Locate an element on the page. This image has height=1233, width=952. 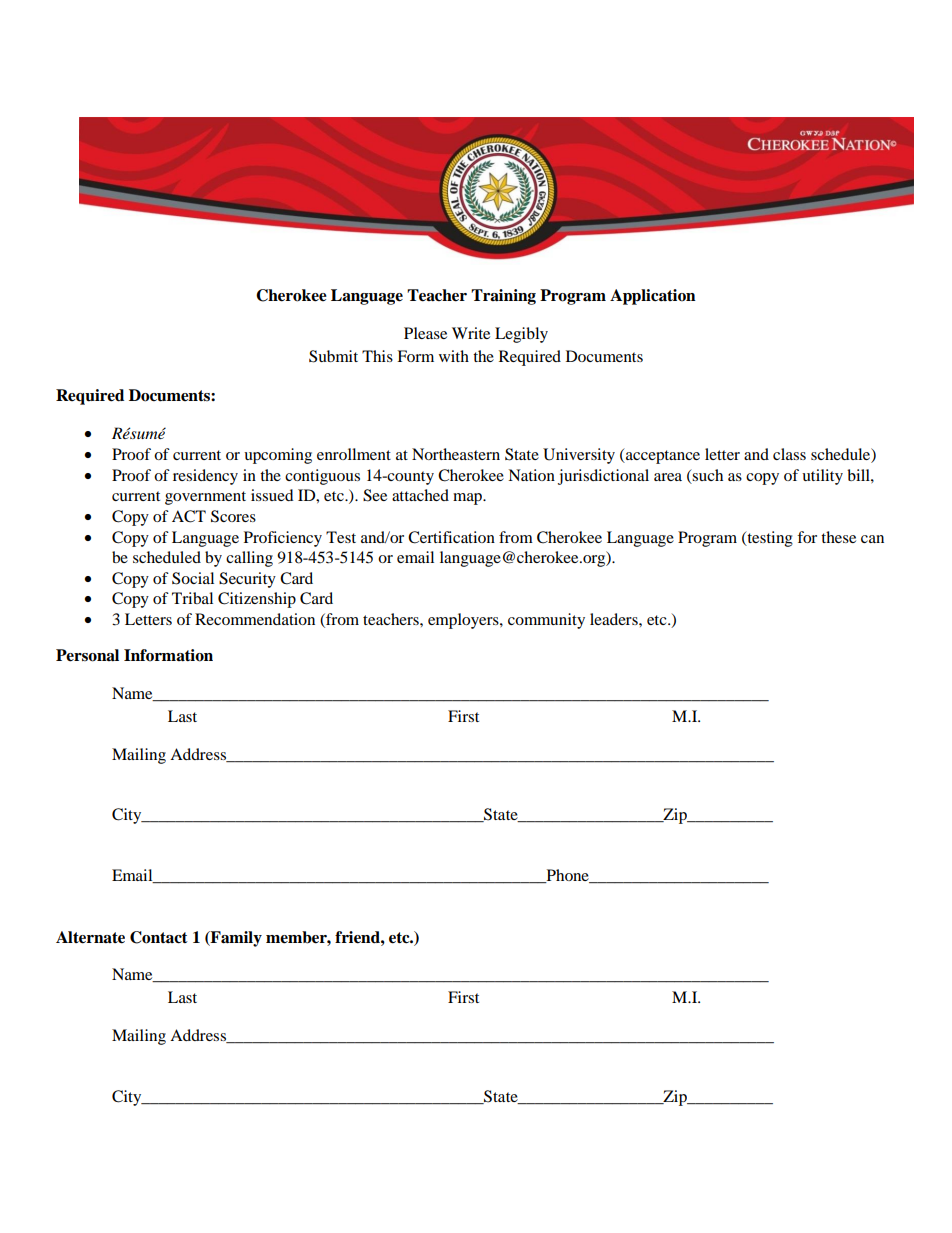
can is located at coordinates (872, 539).
